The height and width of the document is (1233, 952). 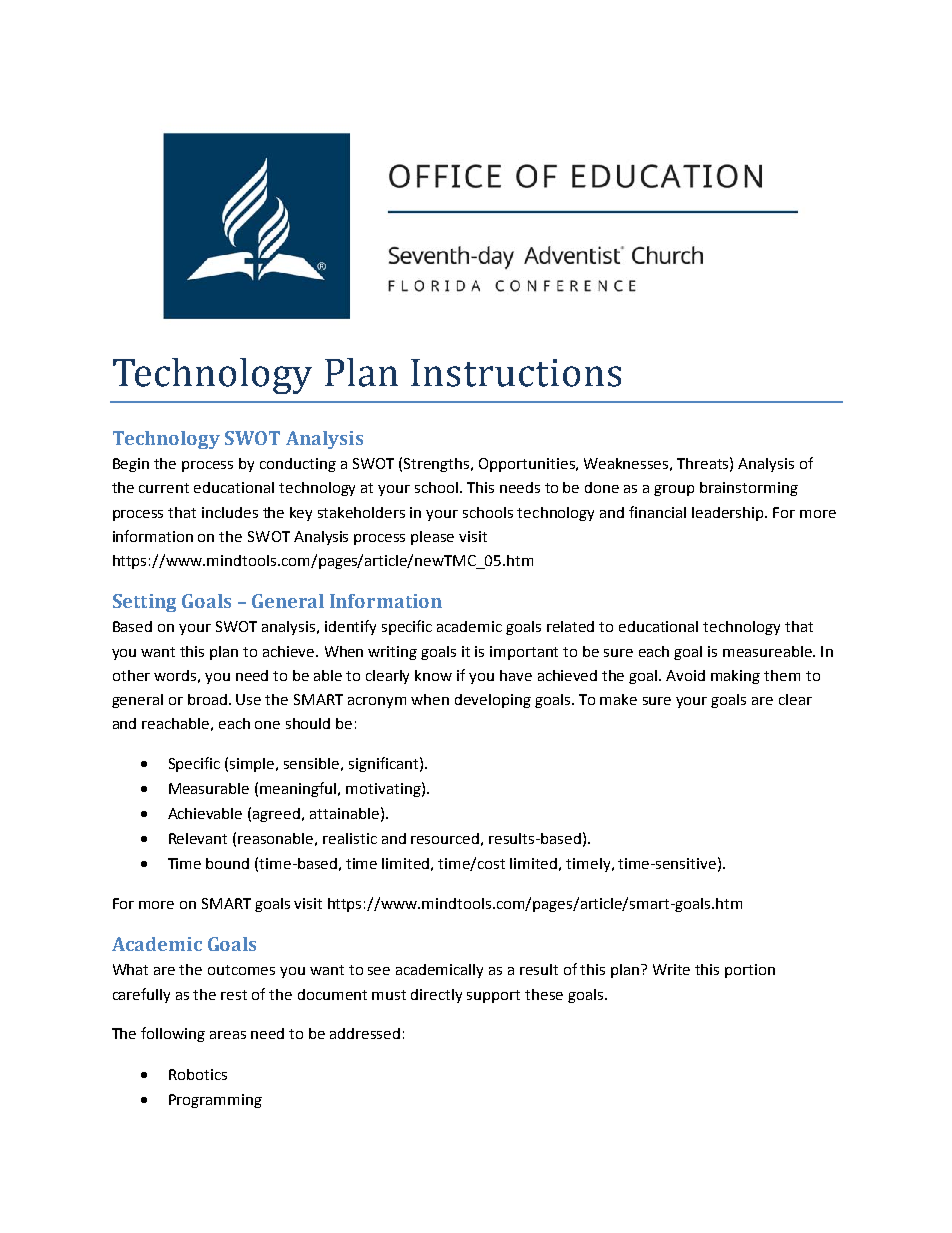 I want to click on Instructions, so click(x=516, y=373).
